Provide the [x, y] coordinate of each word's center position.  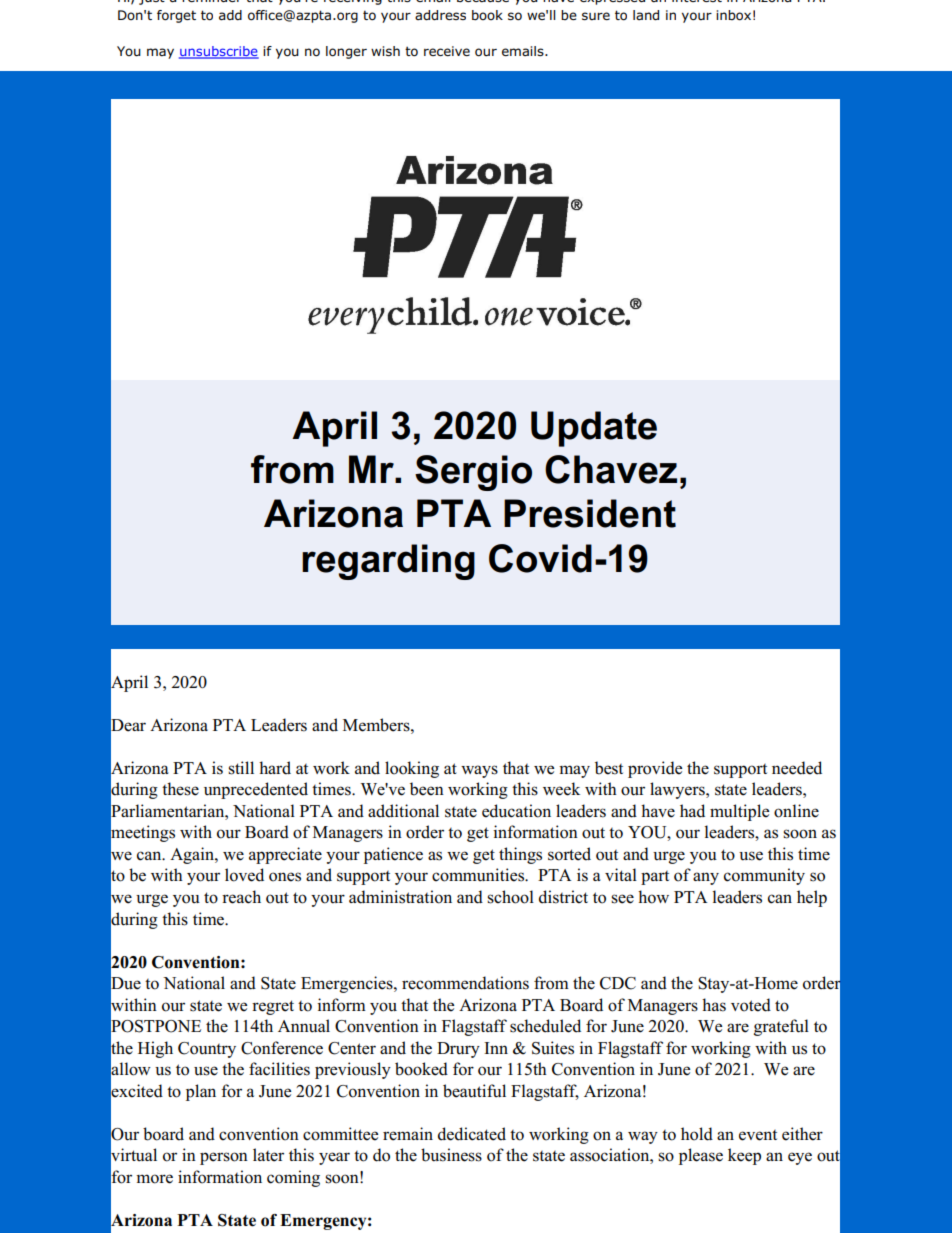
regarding [388, 562]
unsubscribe [219, 52]
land [646, 15]
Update [594, 429]
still [241, 768]
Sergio [473, 473]
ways [479, 771]
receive [447, 51]
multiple [739, 812]
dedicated [472, 1134]
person [224, 1158]
